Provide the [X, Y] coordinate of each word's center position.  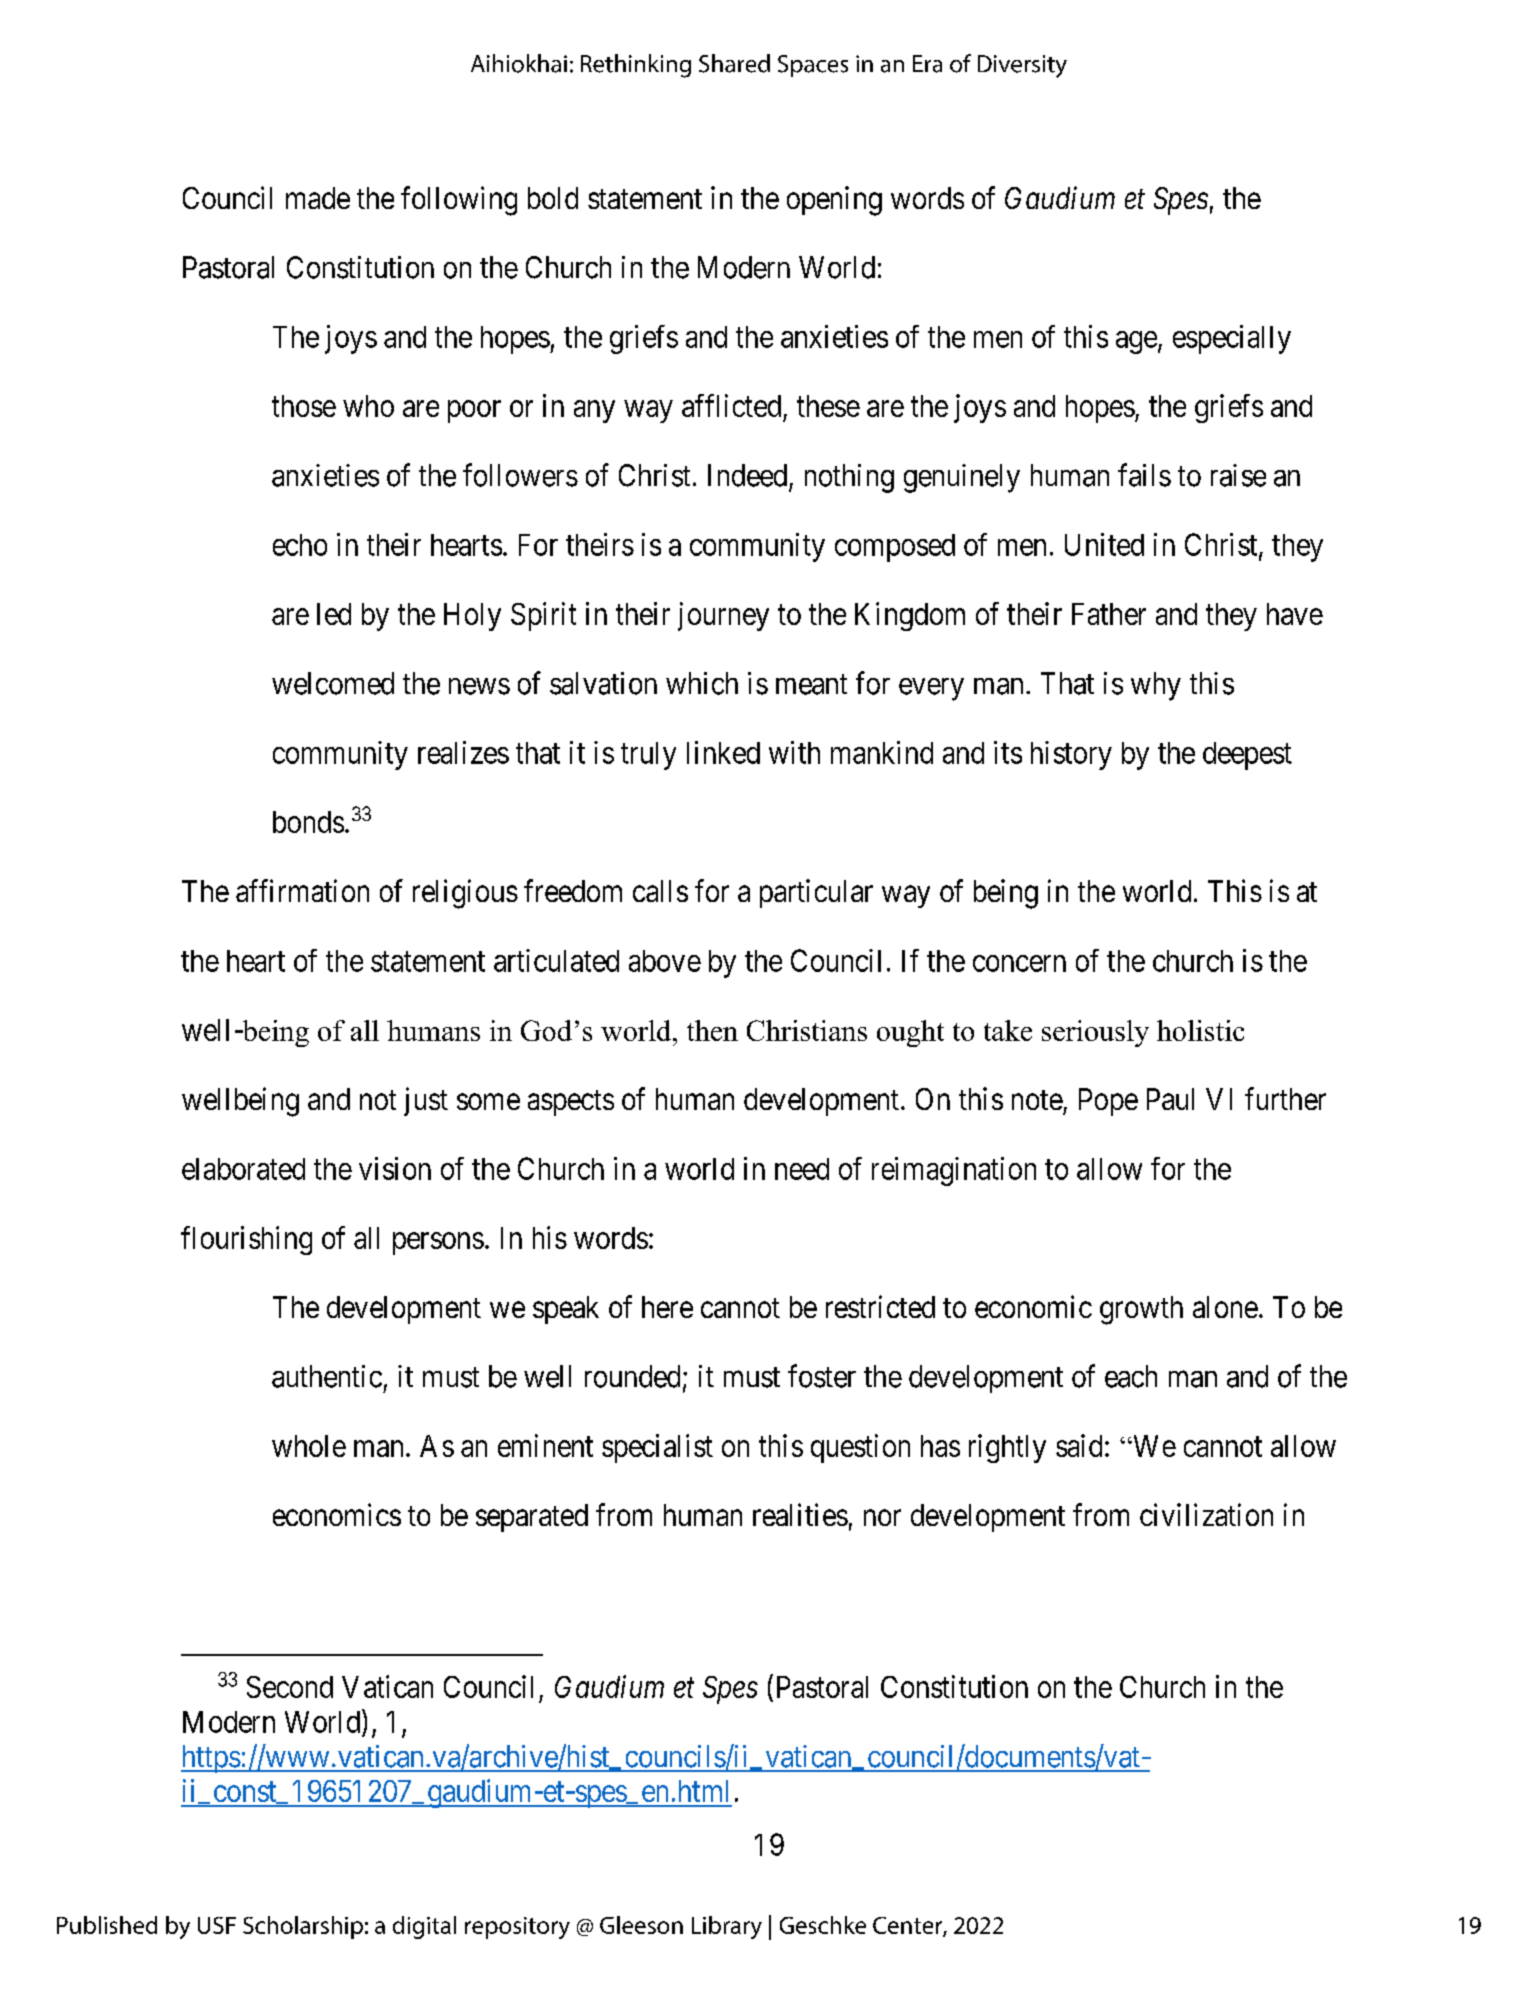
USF [217, 1925]
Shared [734, 63]
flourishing [246, 1240]
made [318, 198]
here [667, 1307]
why [1156, 686]
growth [1141, 1310]
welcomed [333, 683]
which [702, 683]
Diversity [1022, 66]
